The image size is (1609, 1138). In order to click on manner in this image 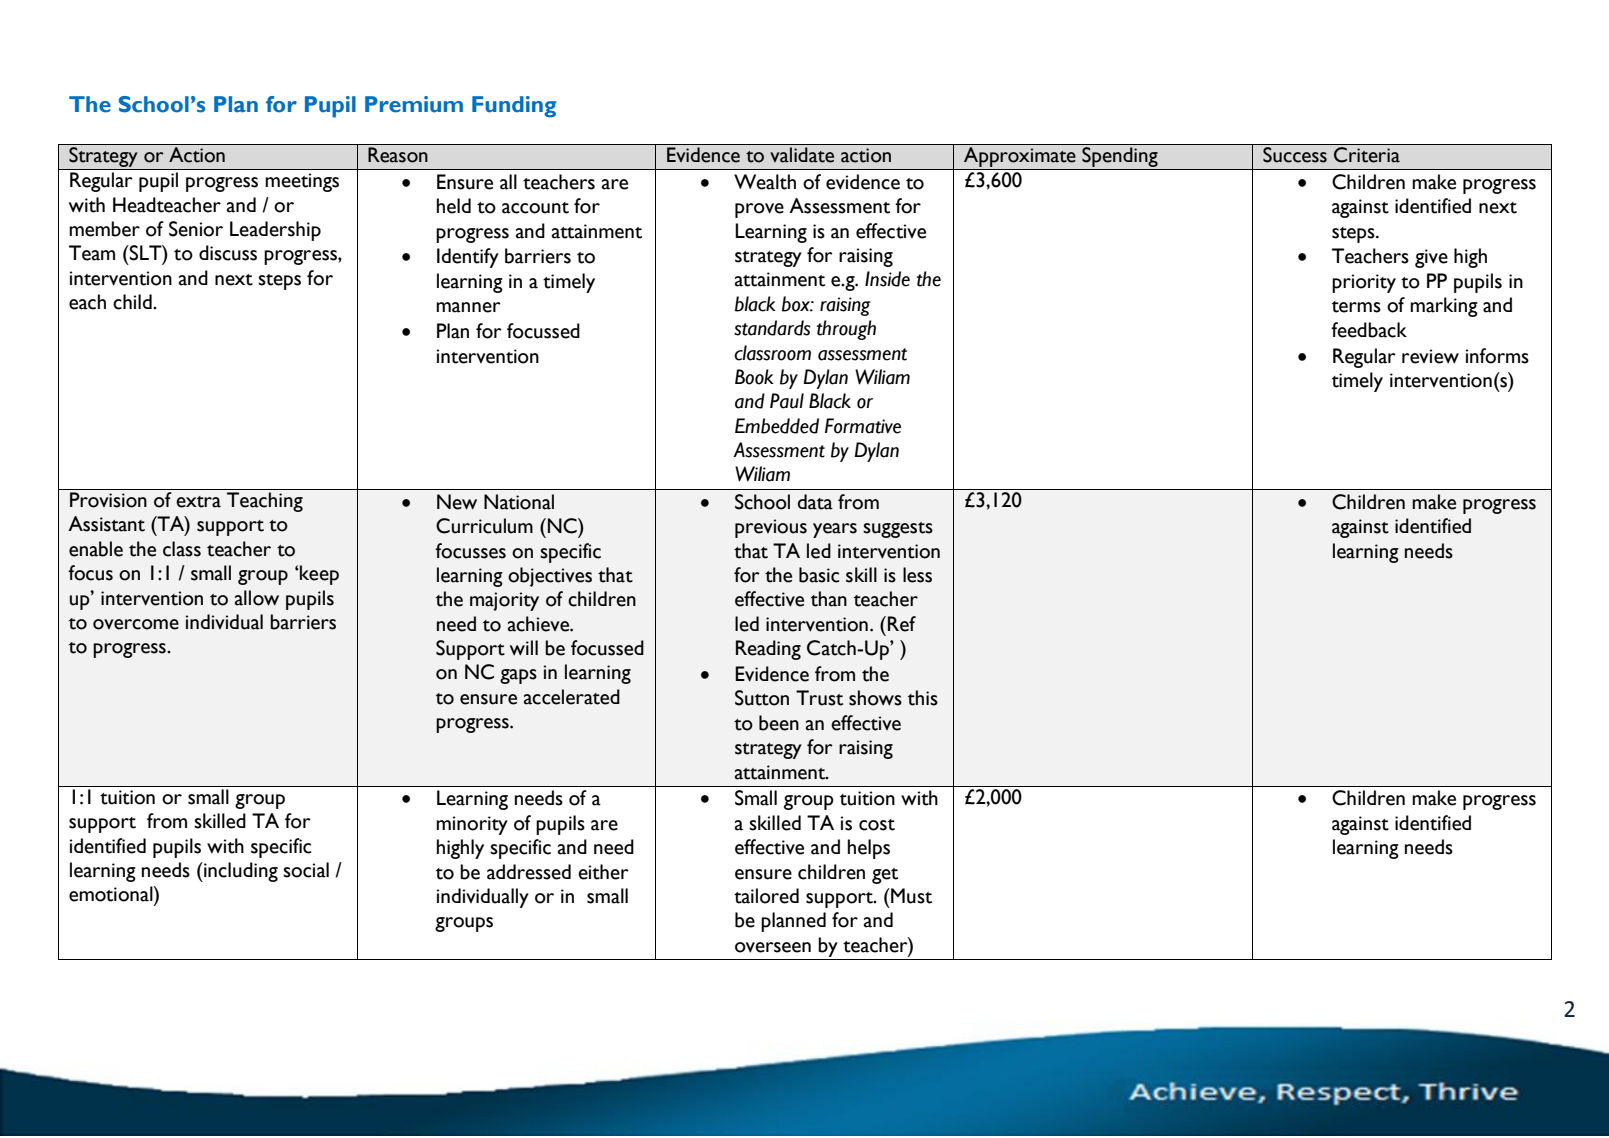, I will do `click(468, 307)`.
